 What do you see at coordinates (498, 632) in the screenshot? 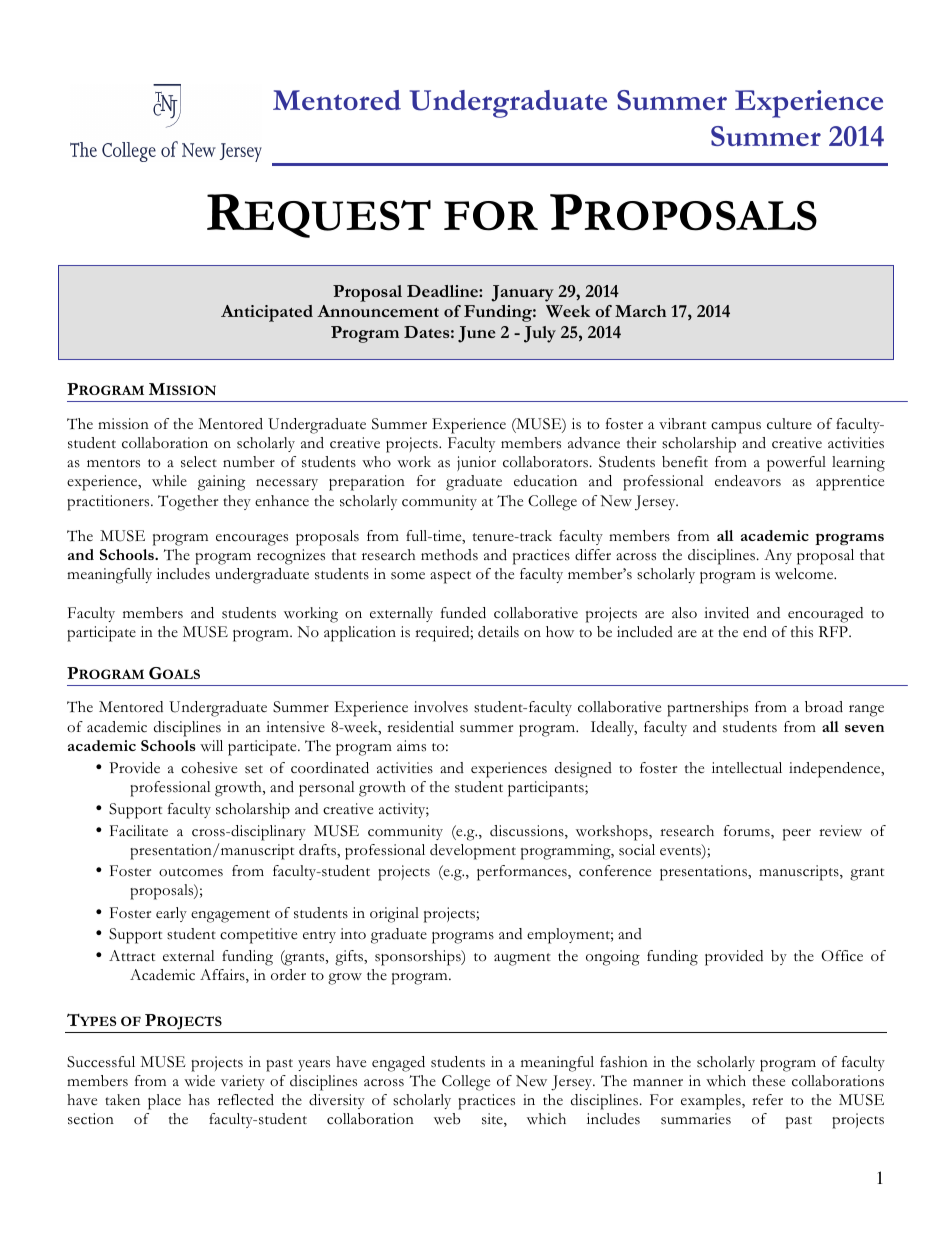
I see `details` at bounding box center [498, 632].
